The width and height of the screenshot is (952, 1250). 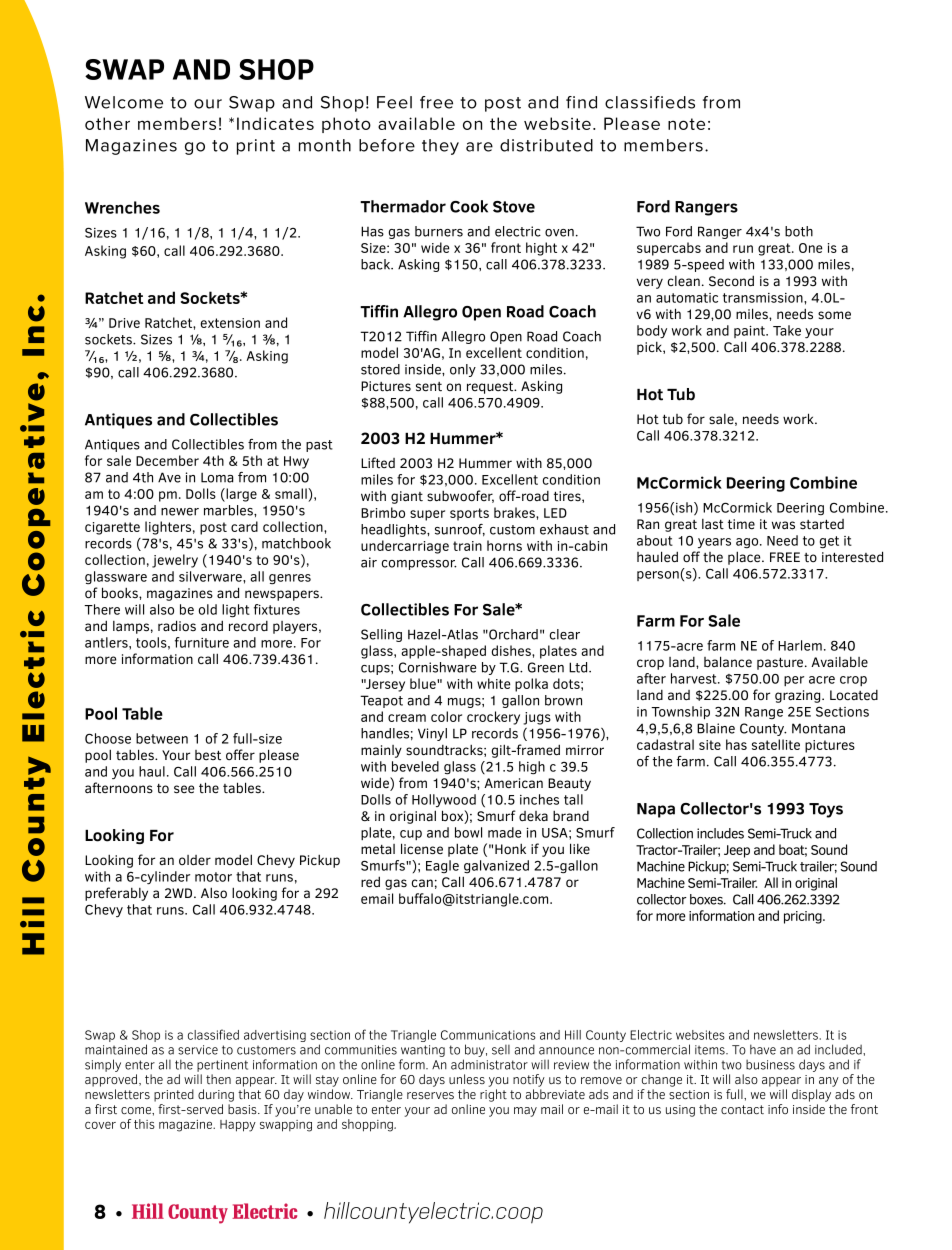 What do you see at coordinates (751, 332) in the screenshot?
I see `paint` at bounding box center [751, 332].
